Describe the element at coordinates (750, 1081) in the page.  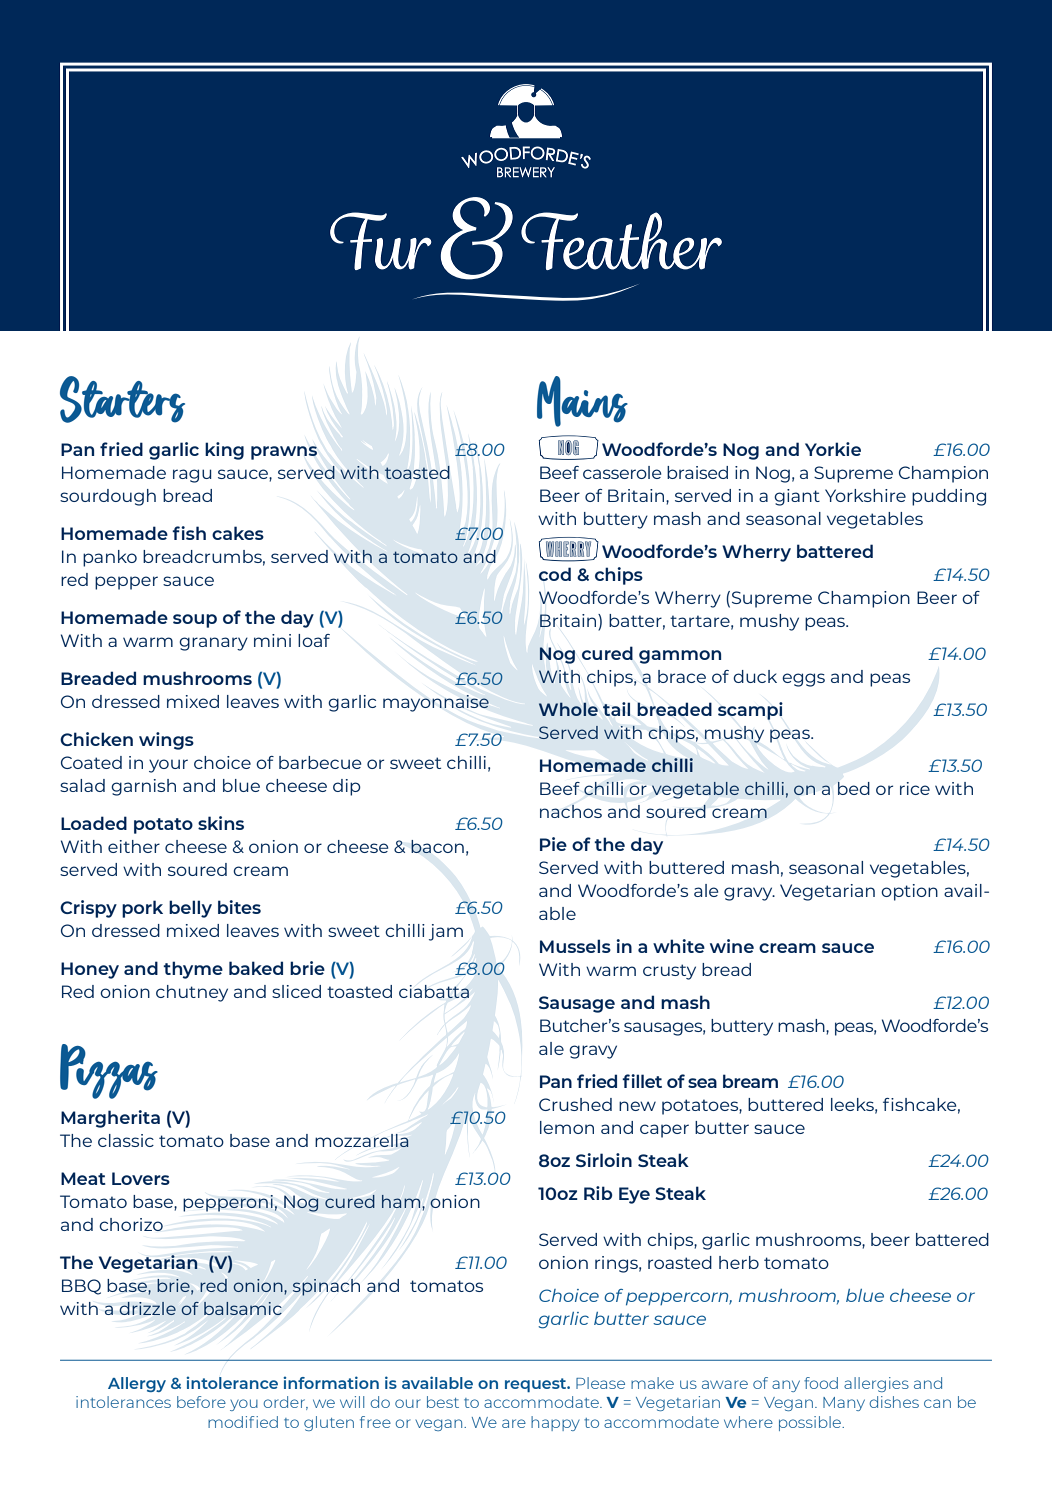
I see `bream` at that location.
